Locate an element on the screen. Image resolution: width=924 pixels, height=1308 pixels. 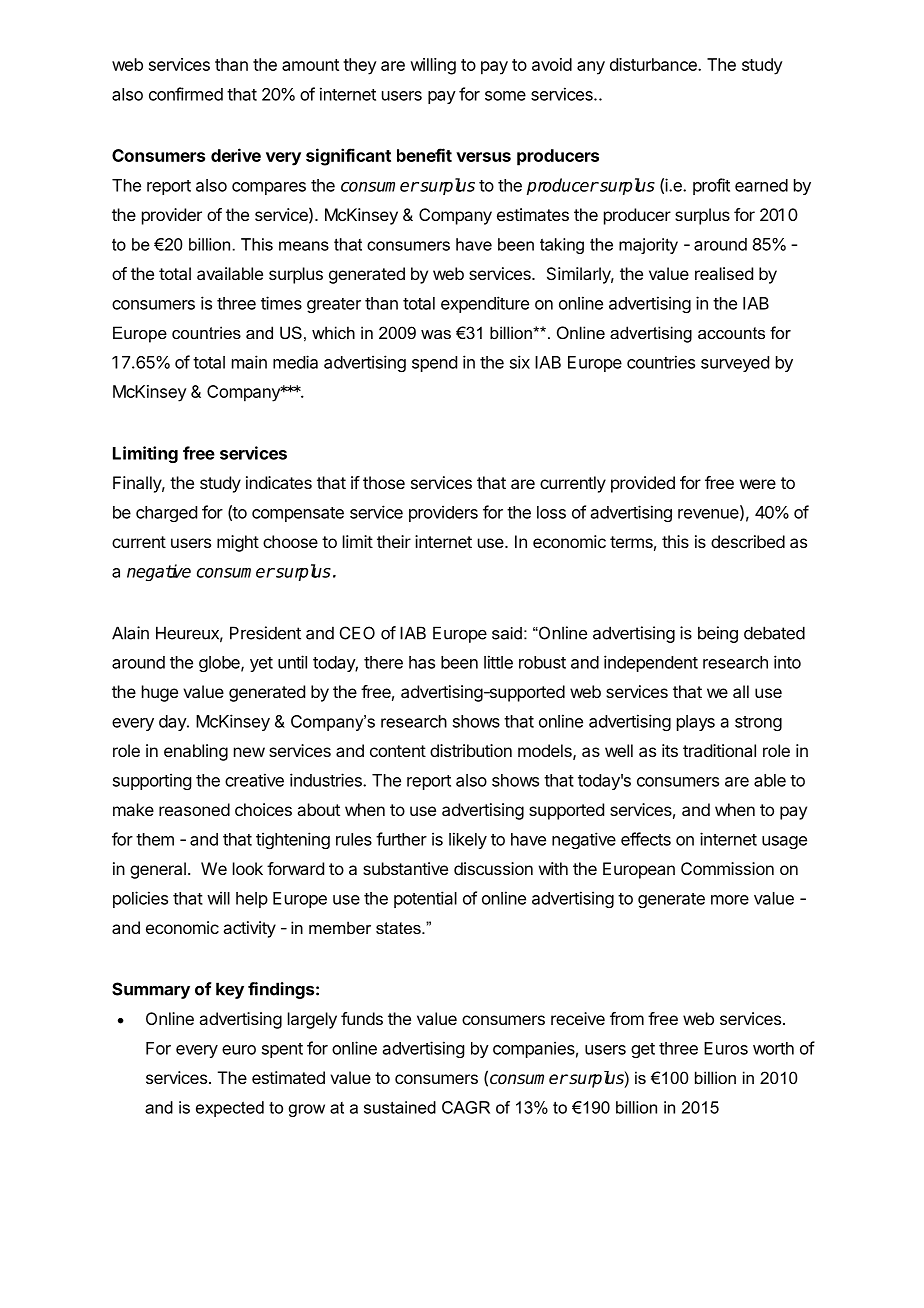
said is located at coordinates (507, 633).
